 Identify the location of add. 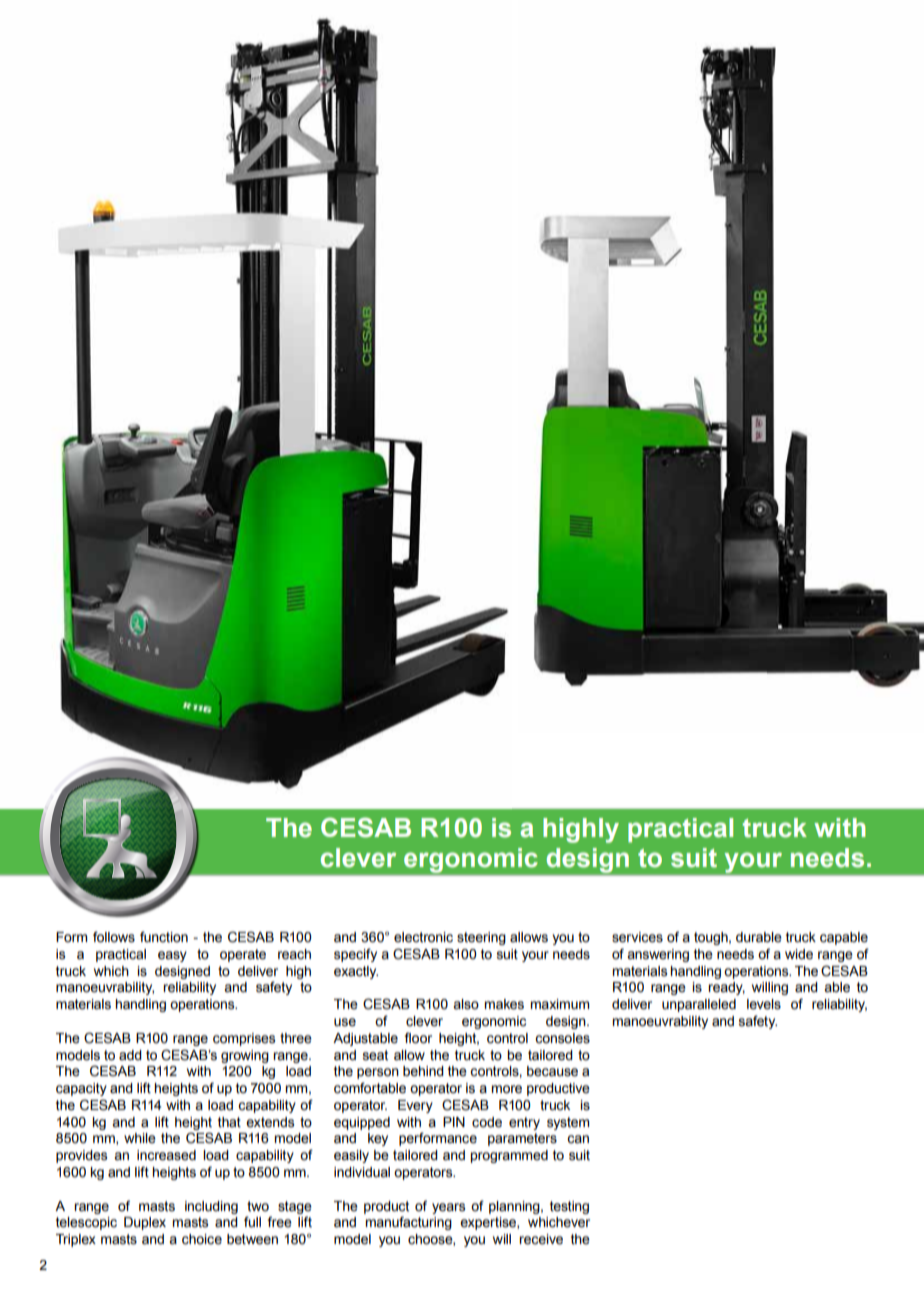
(130, 1055).
